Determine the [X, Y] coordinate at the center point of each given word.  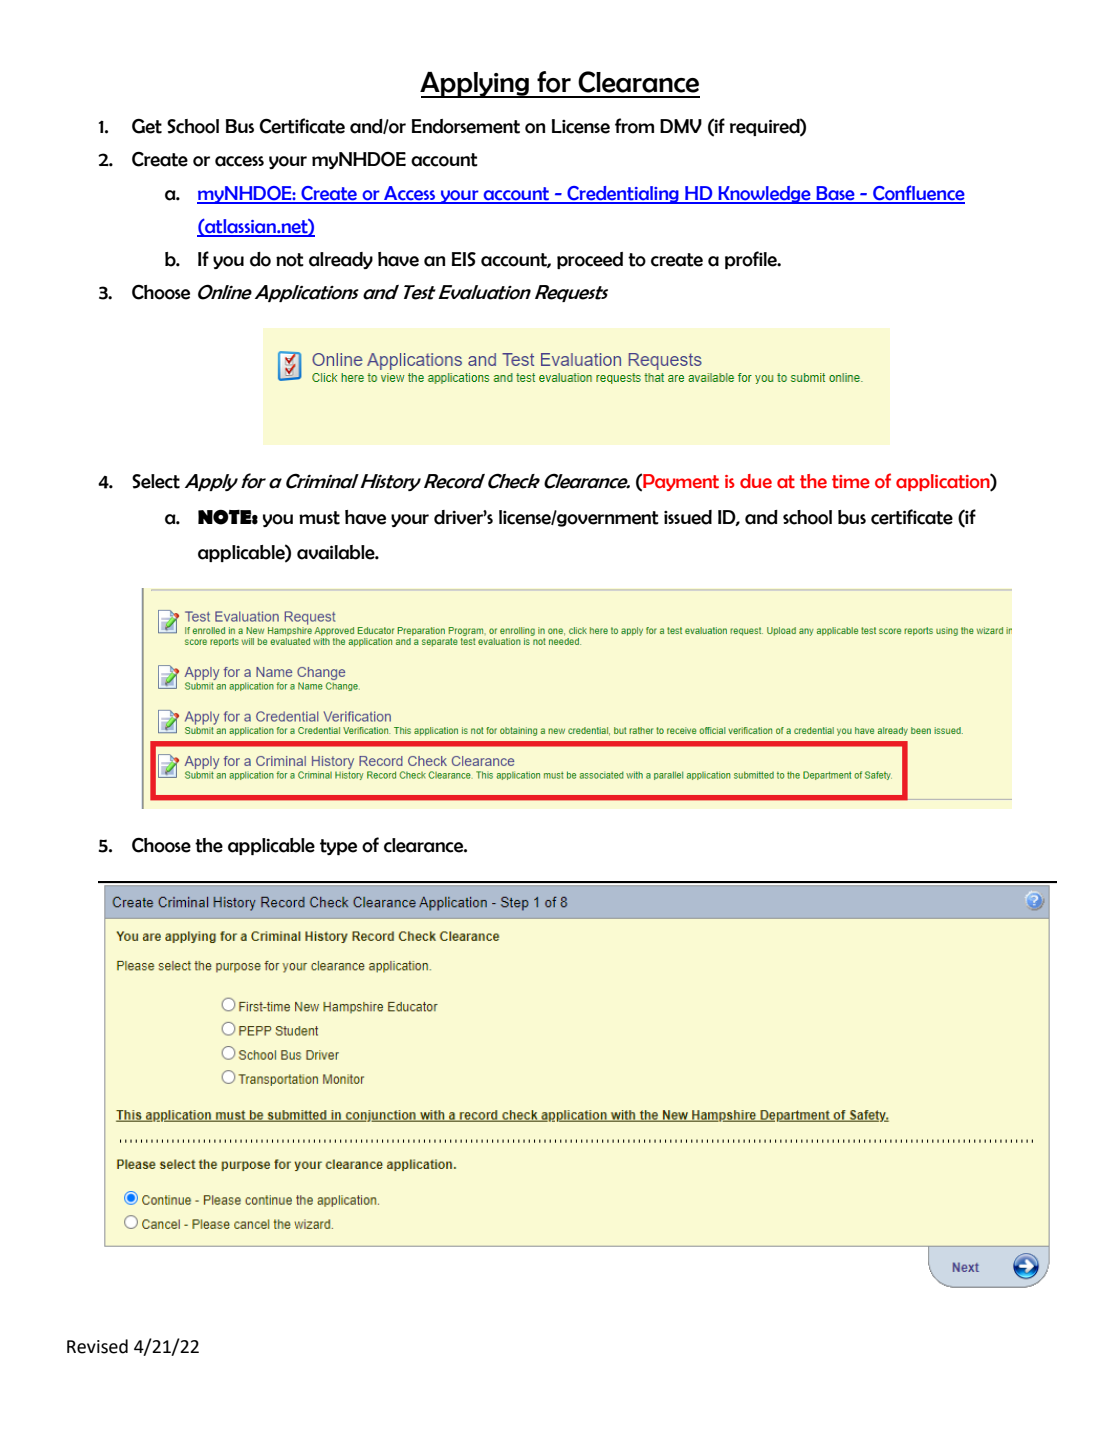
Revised [97, 1346]
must [319, 518]
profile [752, 260]
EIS [464, 259]
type [338, 847]
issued [688, 517]
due [756, 481]
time [851, 482]
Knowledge [764, 195]
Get [147, 126]
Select [156, 481]
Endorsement [466, 126]
